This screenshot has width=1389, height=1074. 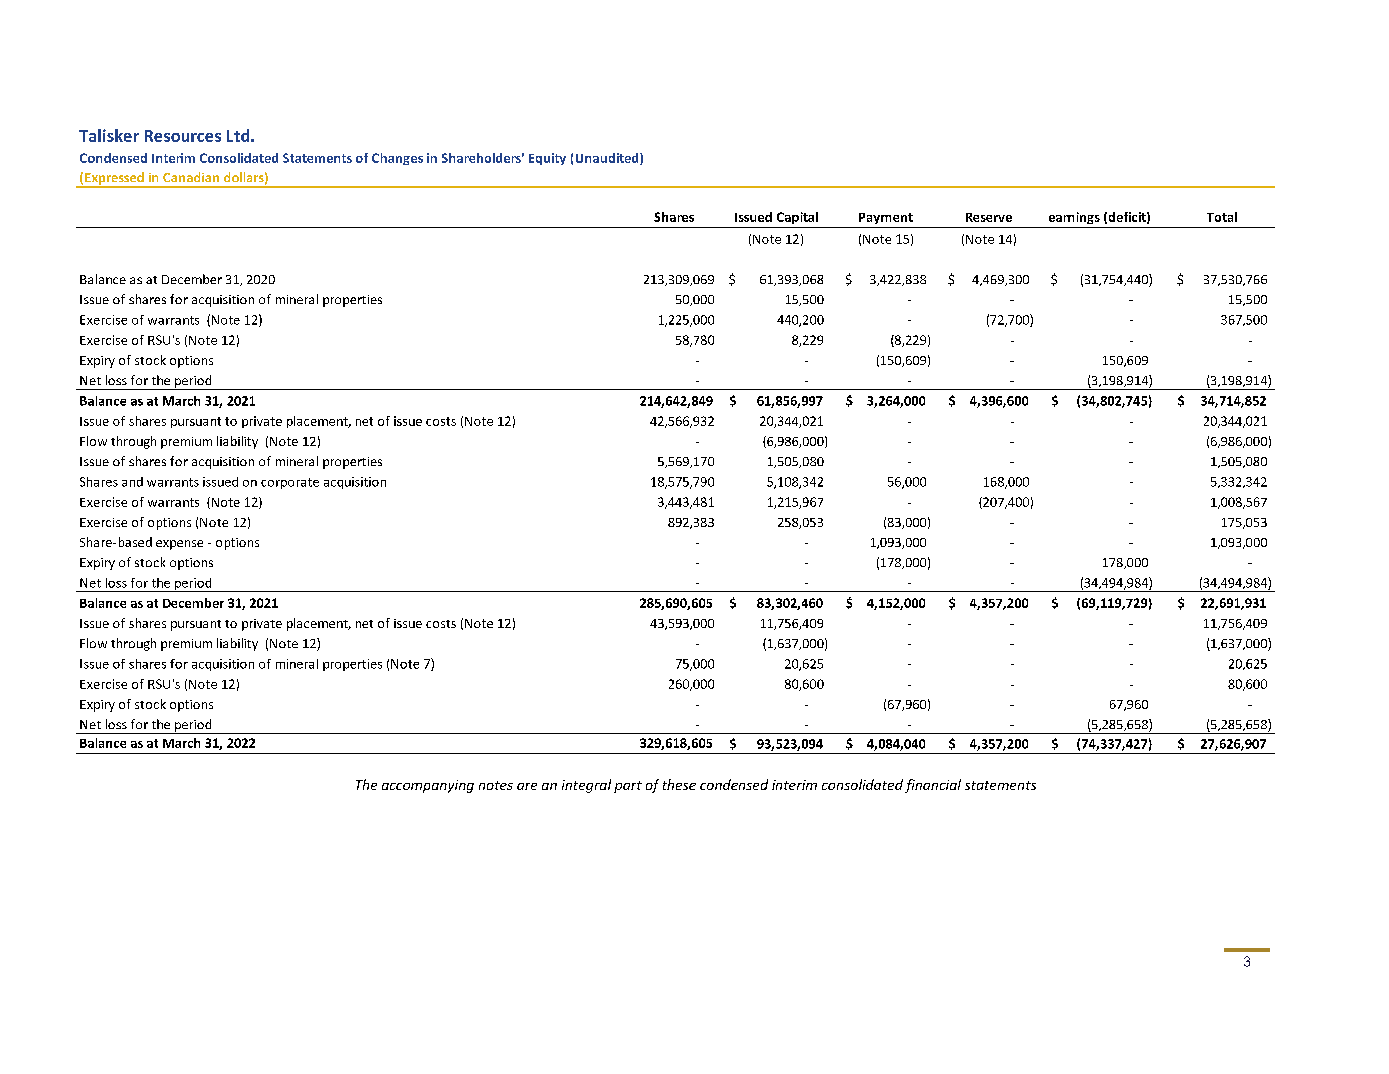 I want to click on Capital, so click(x=797, y=218).
